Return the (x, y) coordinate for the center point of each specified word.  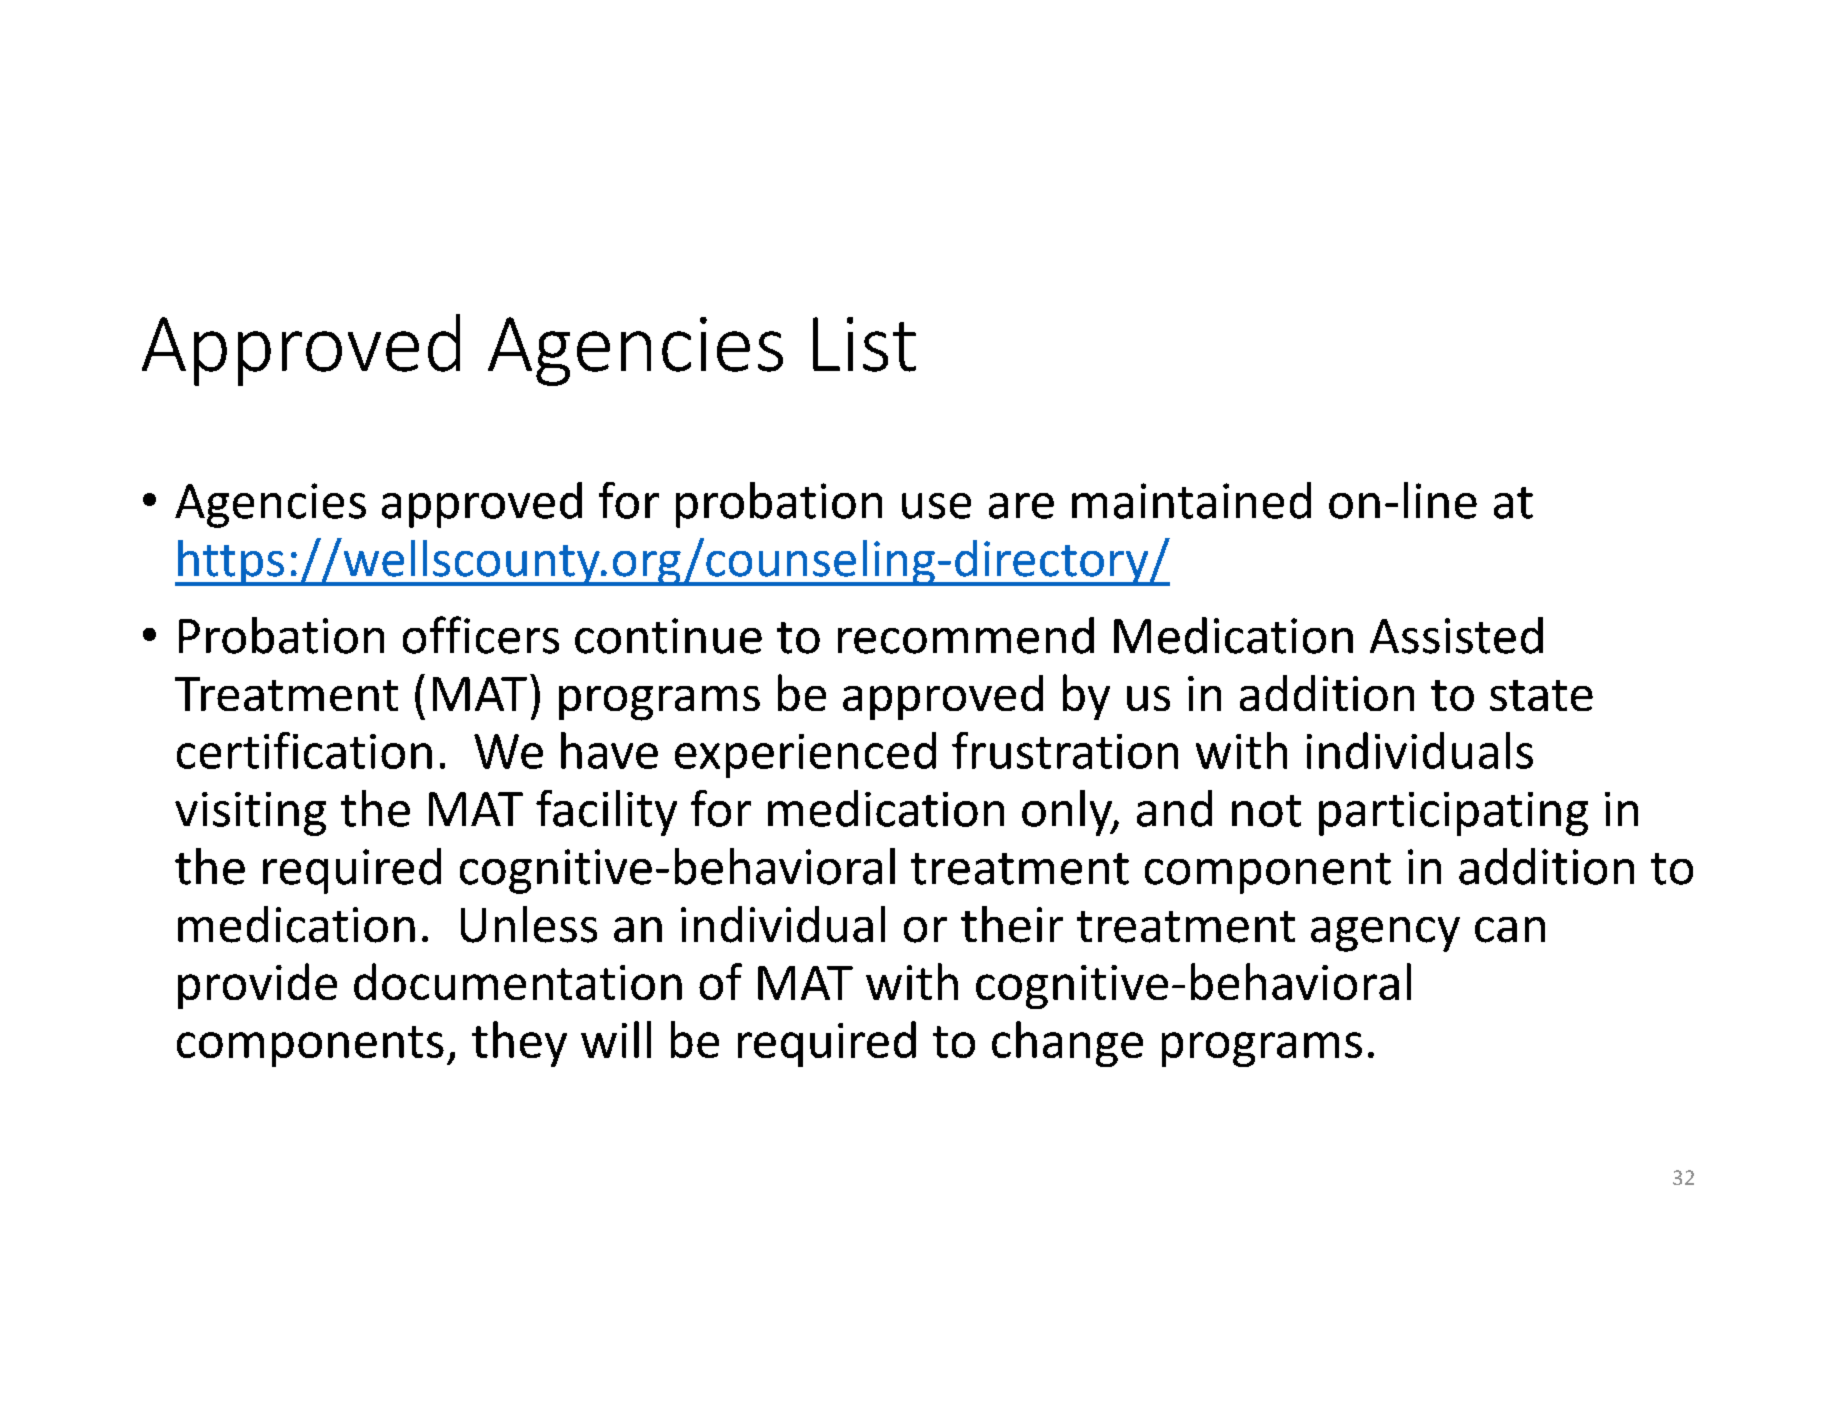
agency (1385, 934)
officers (481, 635)
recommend (966, 635)
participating (1453, 814)
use (936, 506)
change (1067, 1044)
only (1068, 813)
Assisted (1456, 635)
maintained (1191, 500)
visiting (250, 814)
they (519, 1044)
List (864, 344)
